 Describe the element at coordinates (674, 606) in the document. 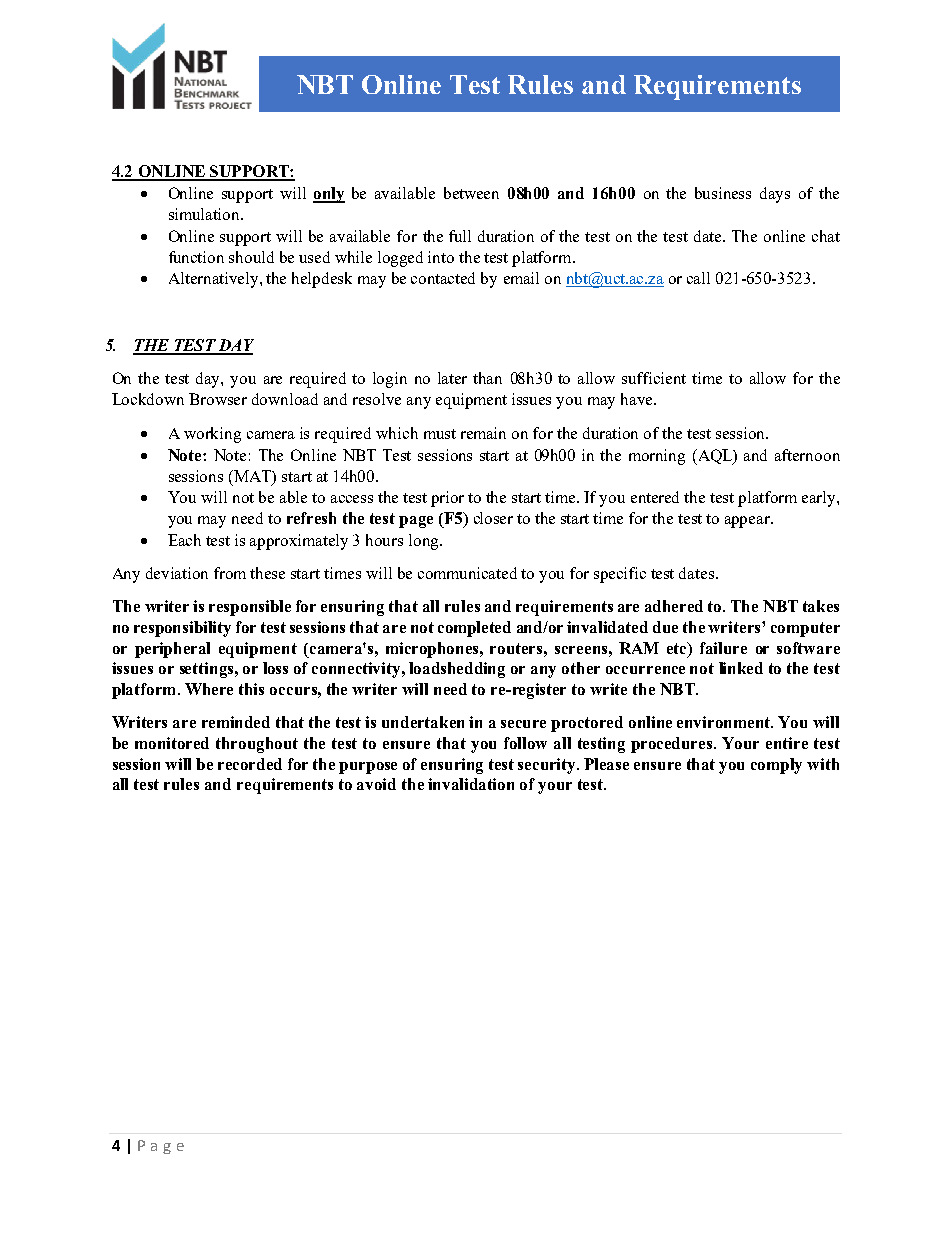

I see `adhered` at that location.
